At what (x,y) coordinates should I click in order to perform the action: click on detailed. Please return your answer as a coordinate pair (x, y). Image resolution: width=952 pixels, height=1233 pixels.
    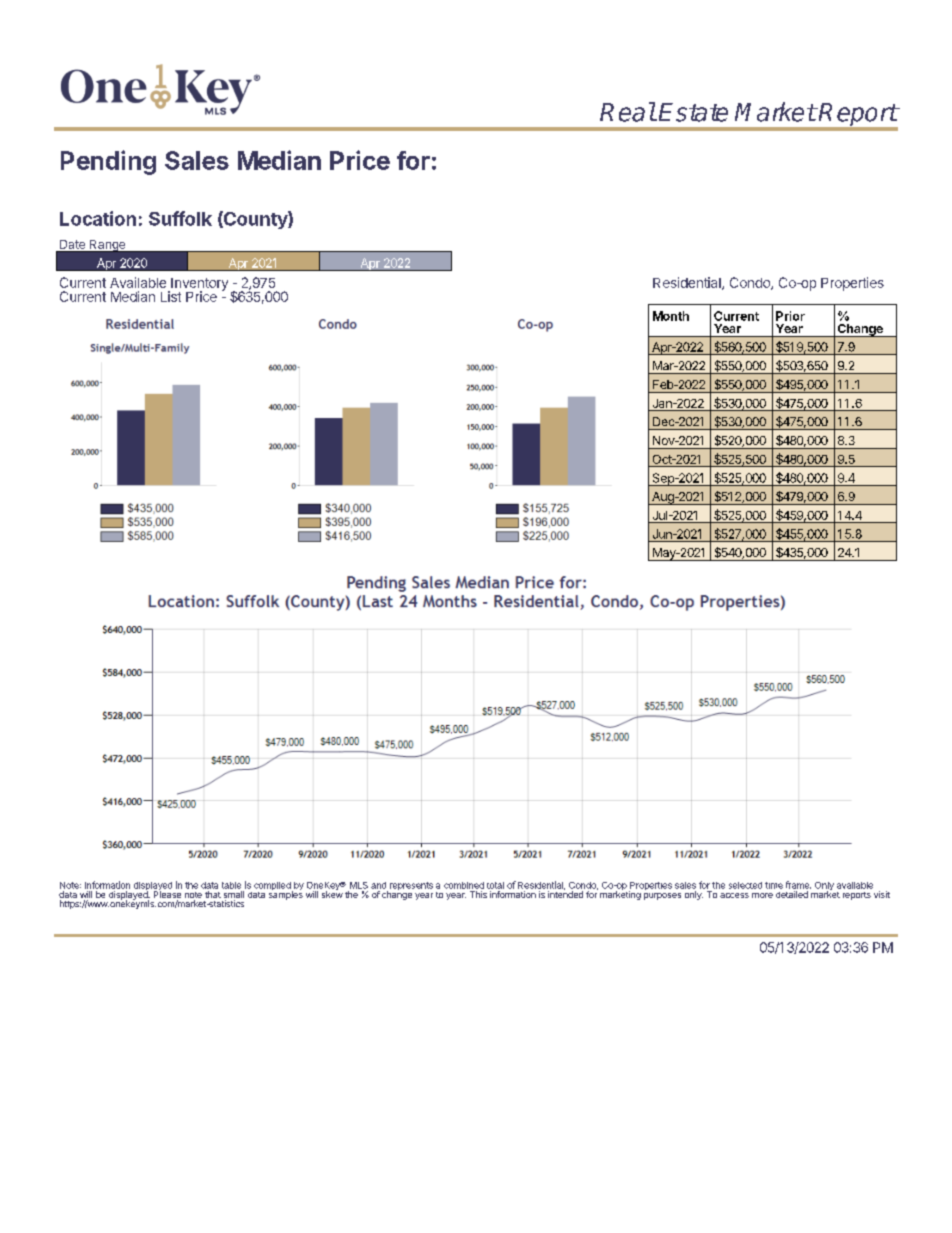
    Looking at the image, I should click on (792, 894).
